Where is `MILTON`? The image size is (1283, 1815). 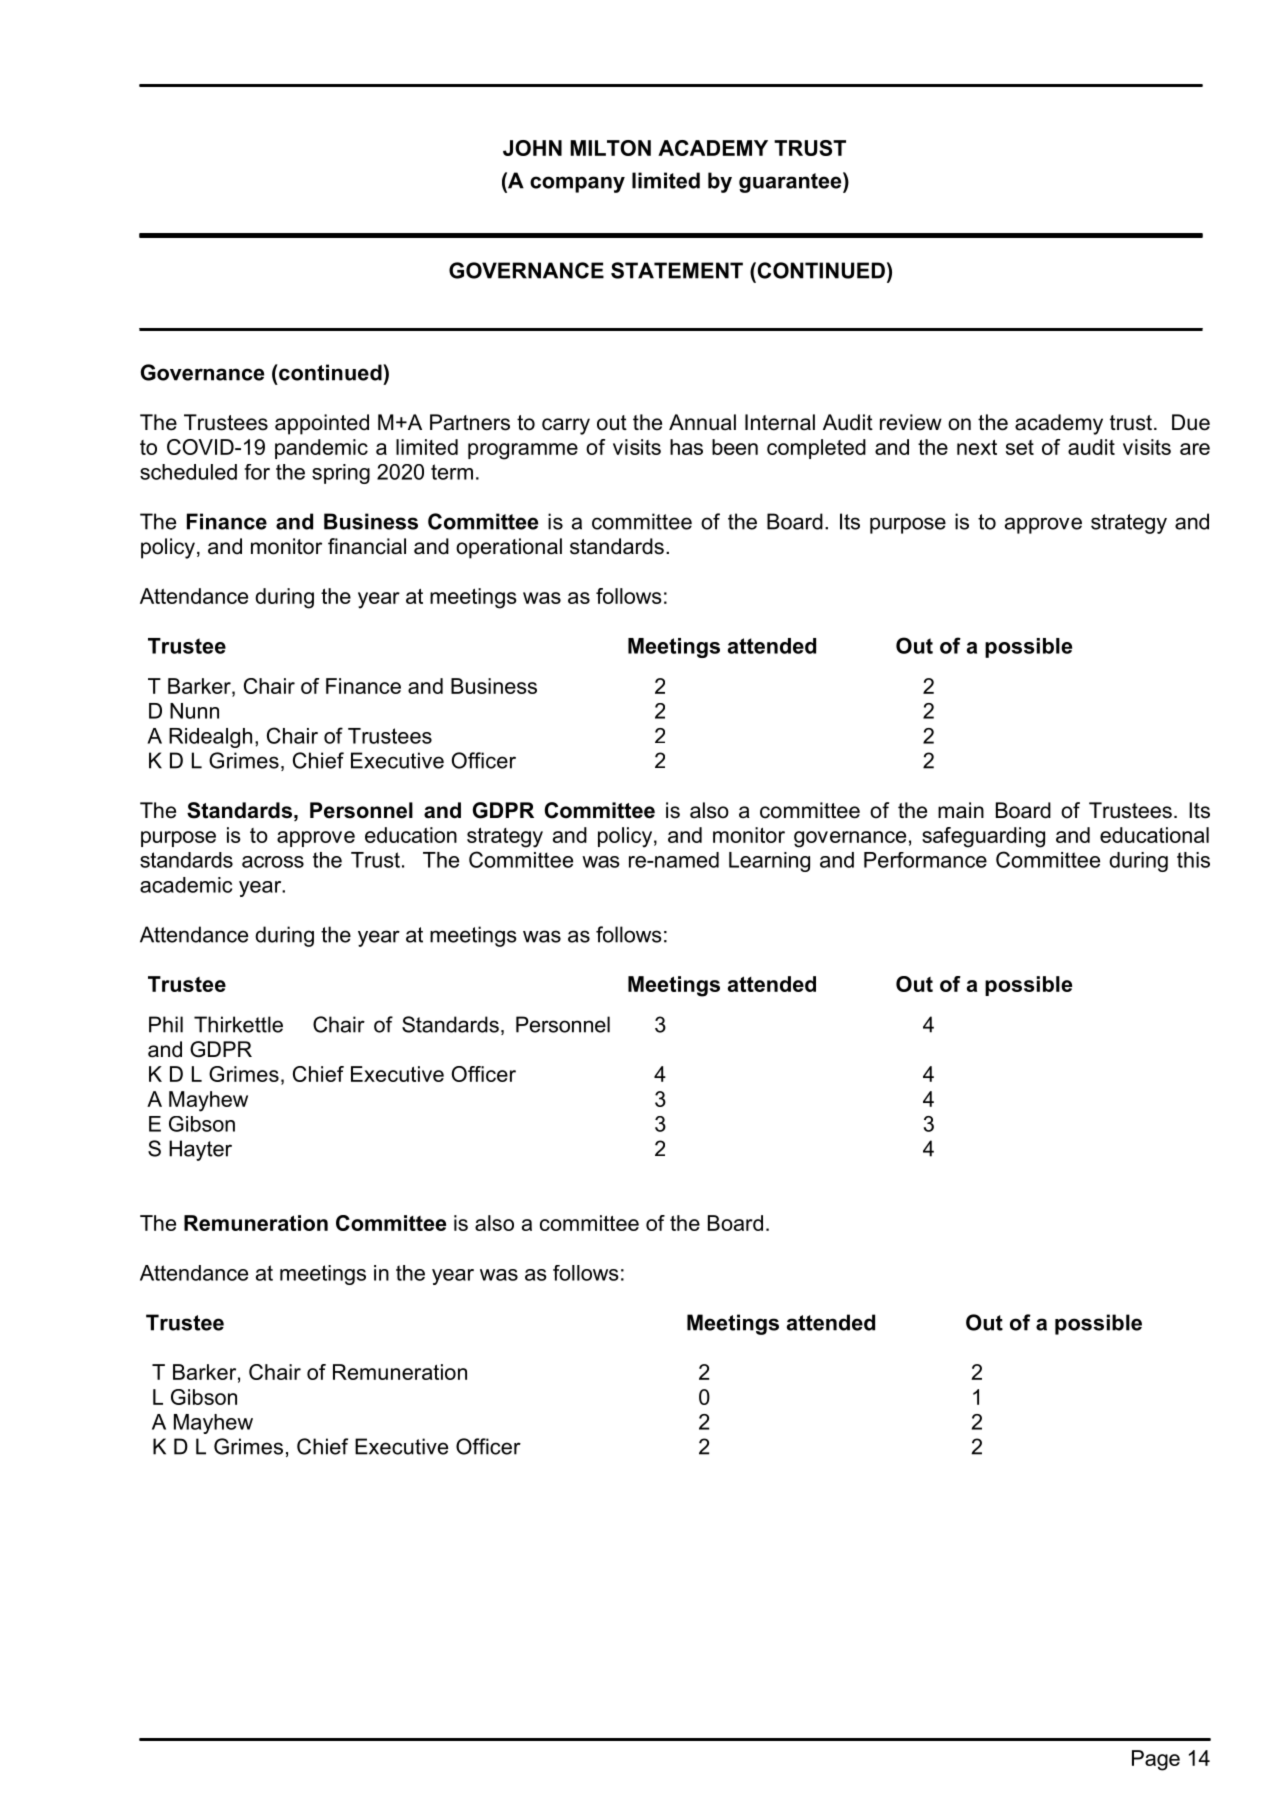 MILTON is located at coordinates (610, 148).
